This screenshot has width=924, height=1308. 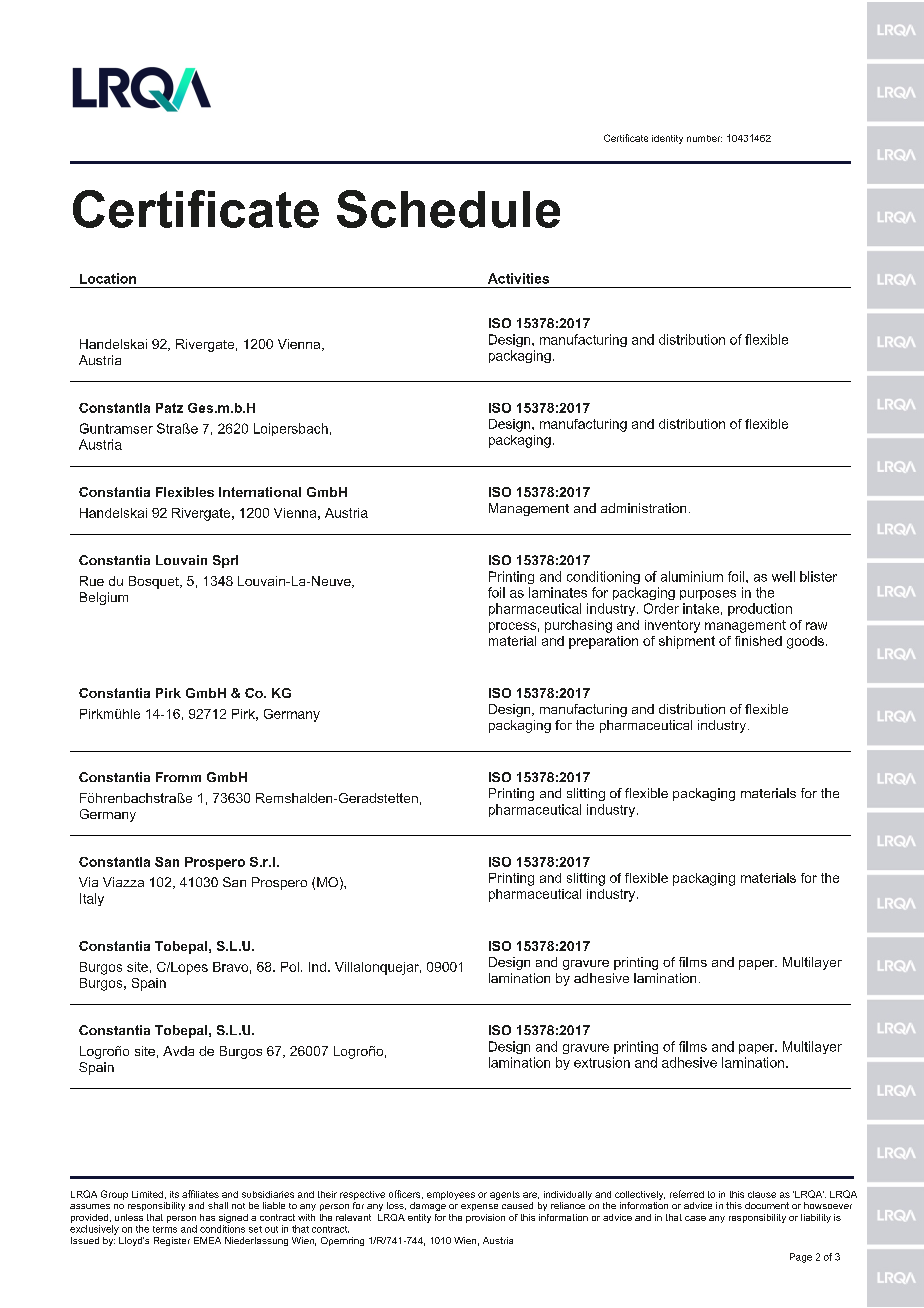 I want to click on purchasing, so click(x=578, y=626).
